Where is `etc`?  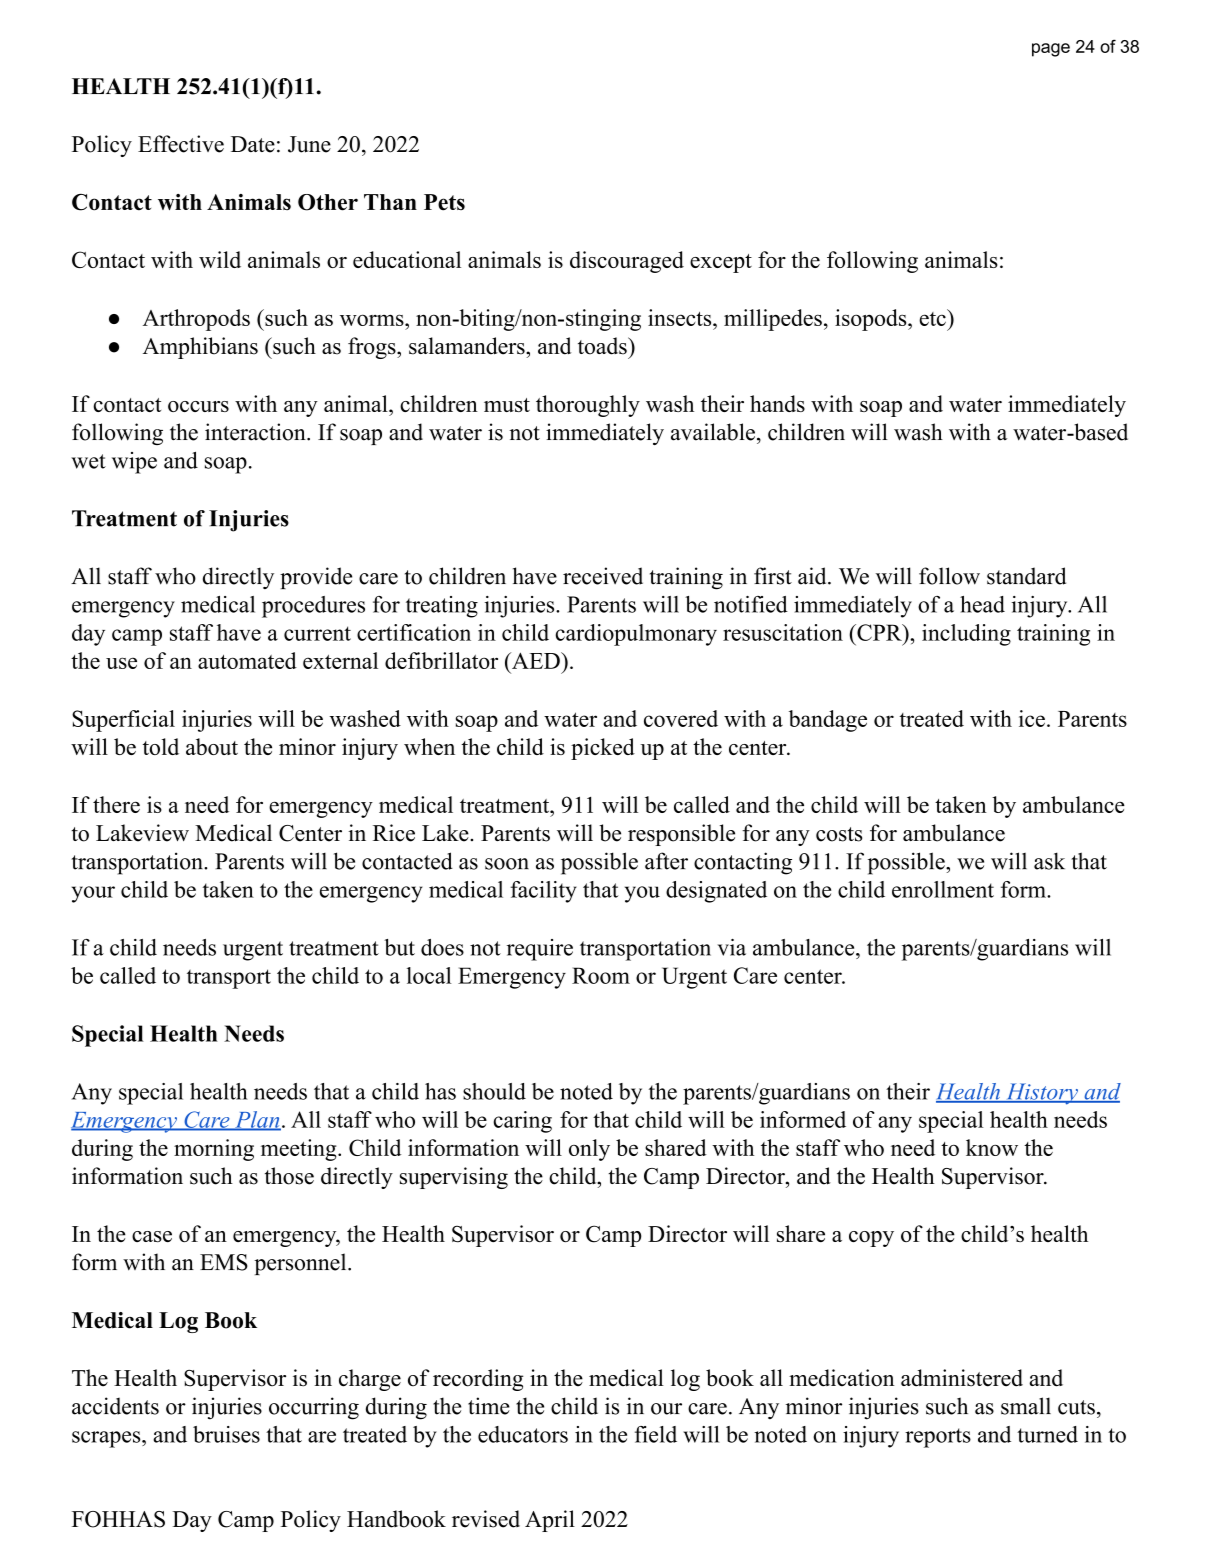 etc is located at coordinates (933, 317).
